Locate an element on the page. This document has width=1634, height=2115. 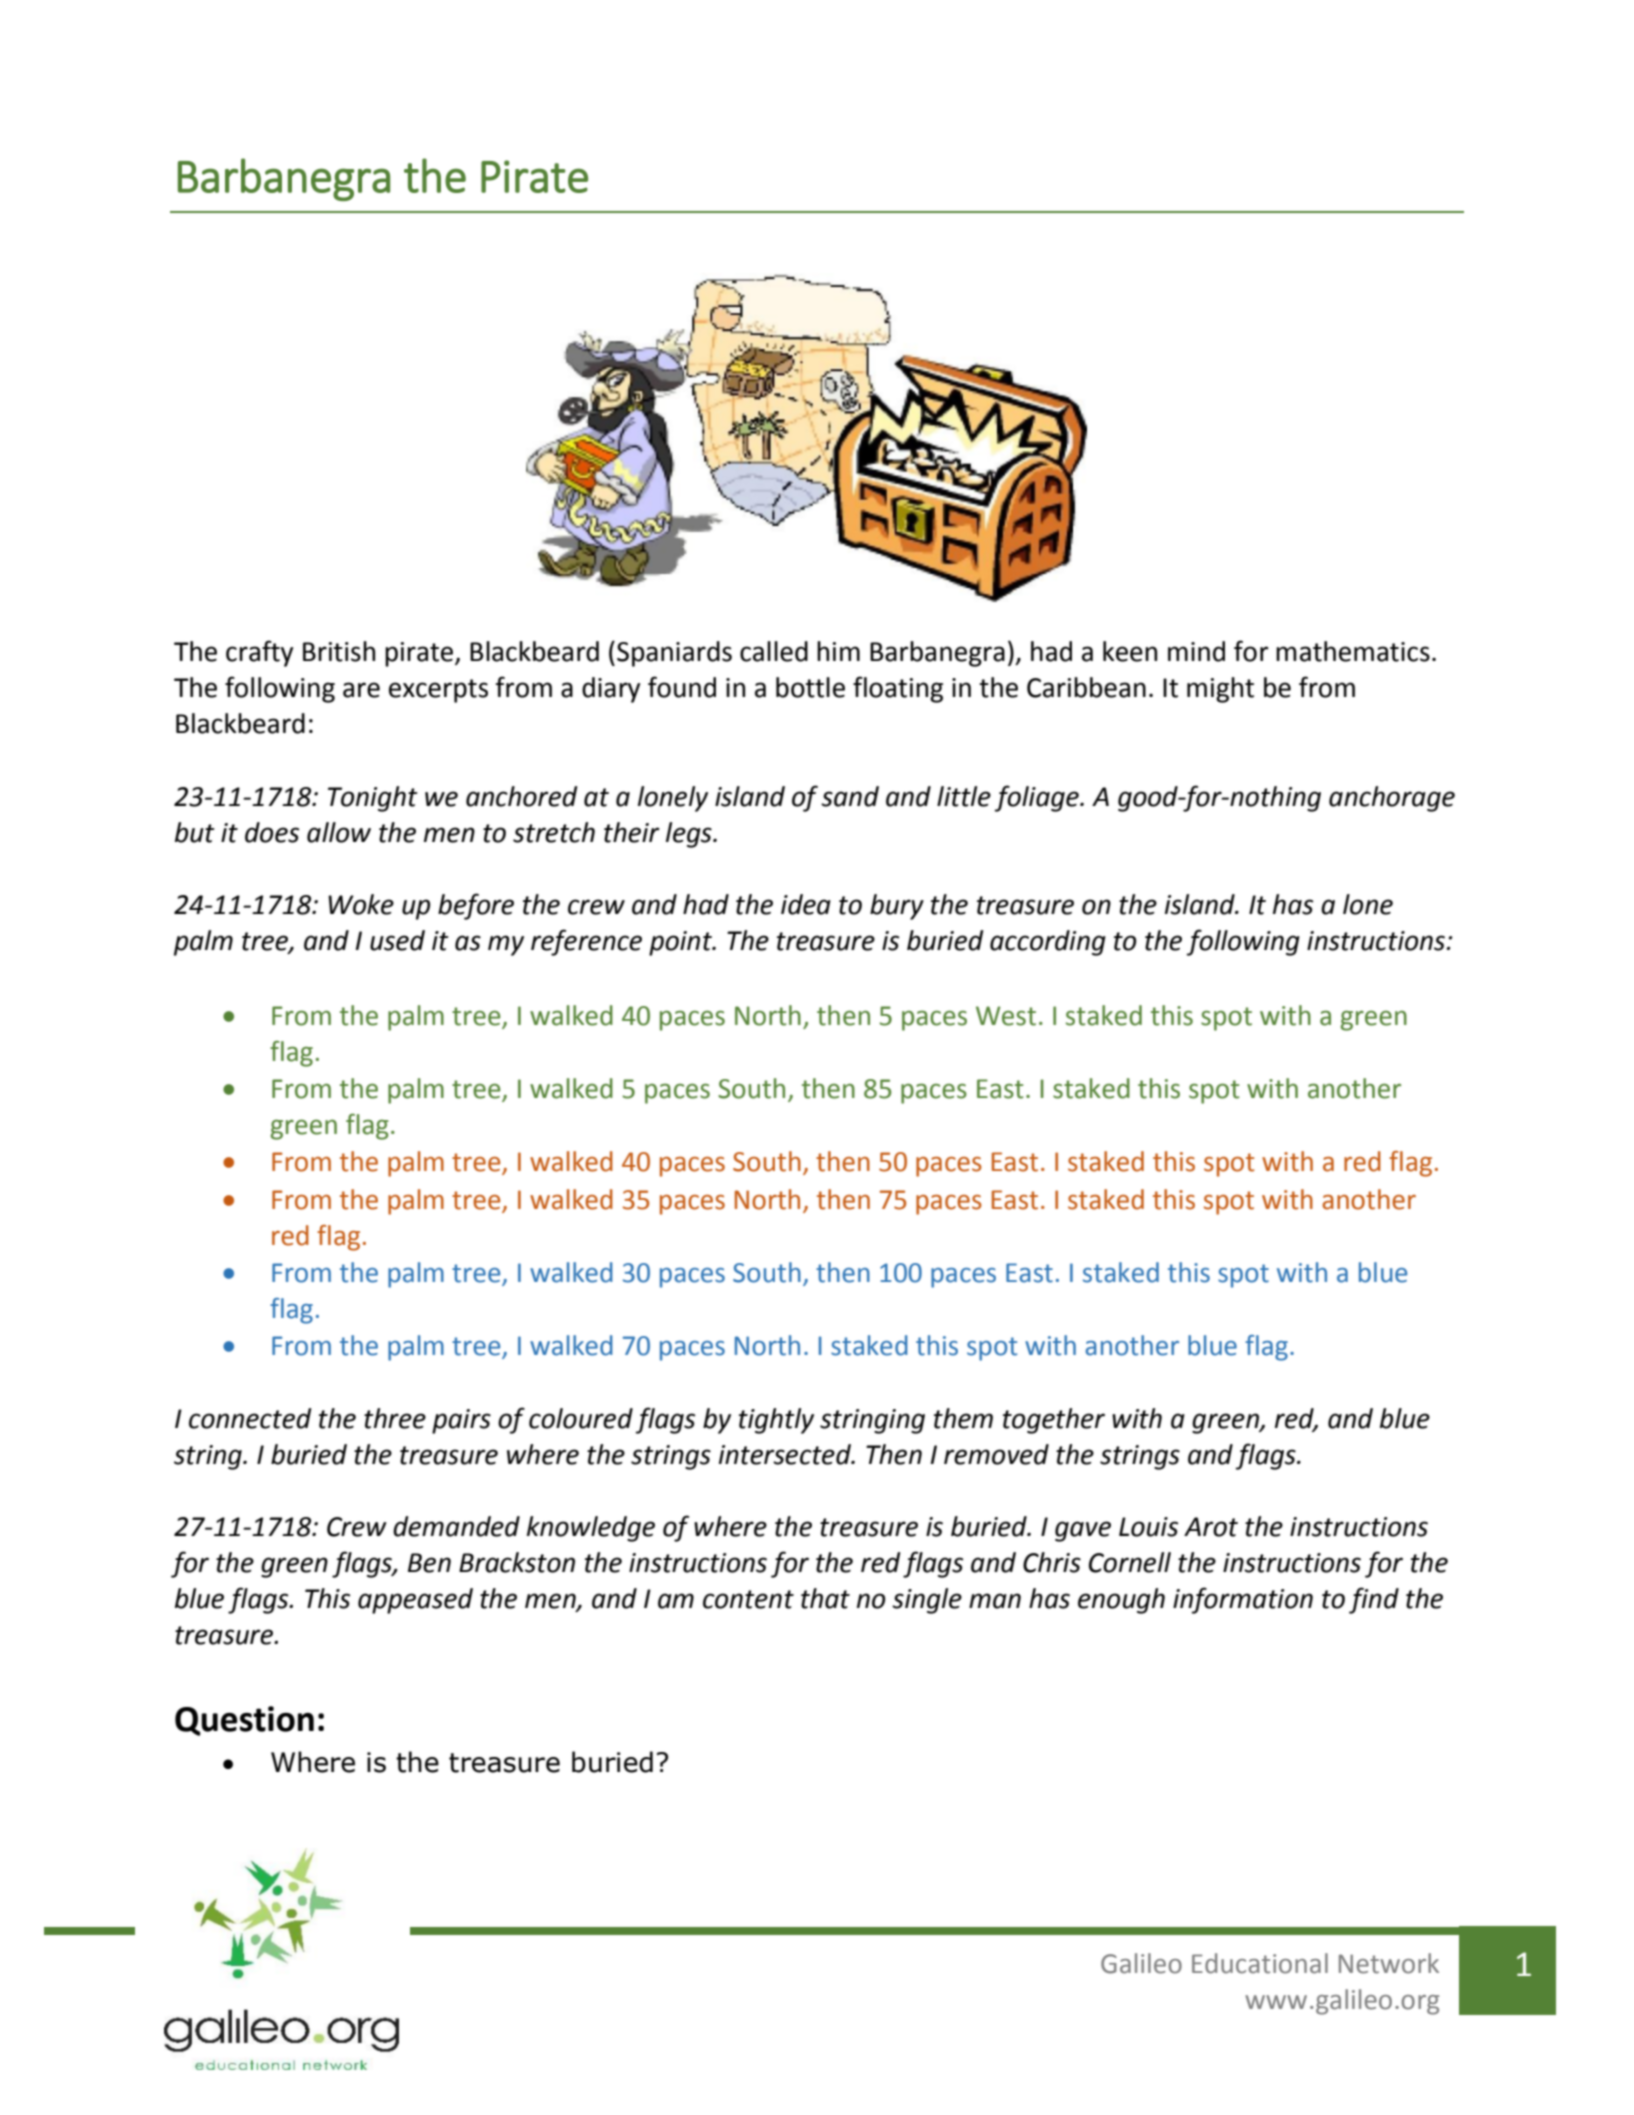
Question is located at coordinates (244, 1721).
